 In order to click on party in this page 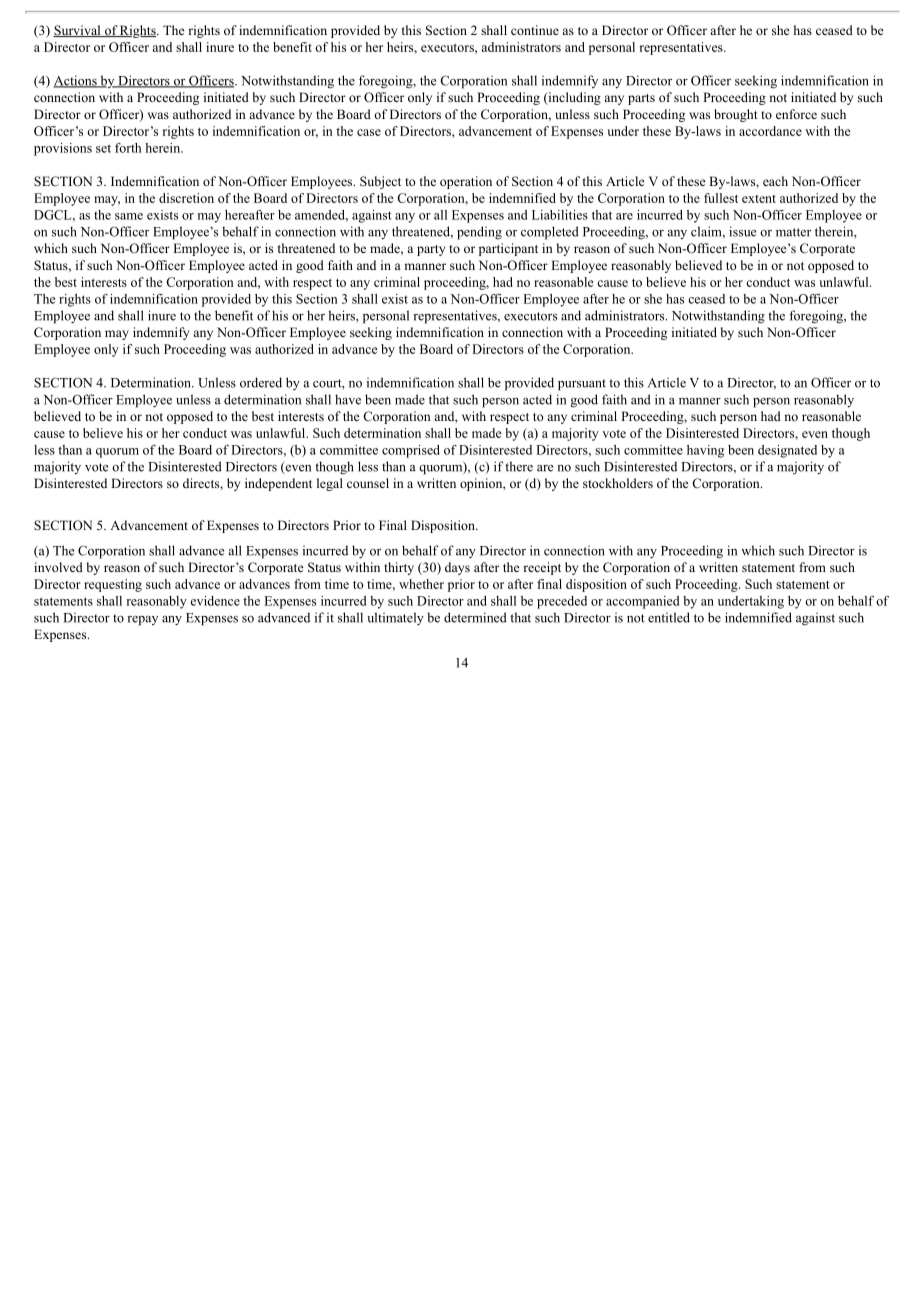, I will do `click(431, 250)`.
